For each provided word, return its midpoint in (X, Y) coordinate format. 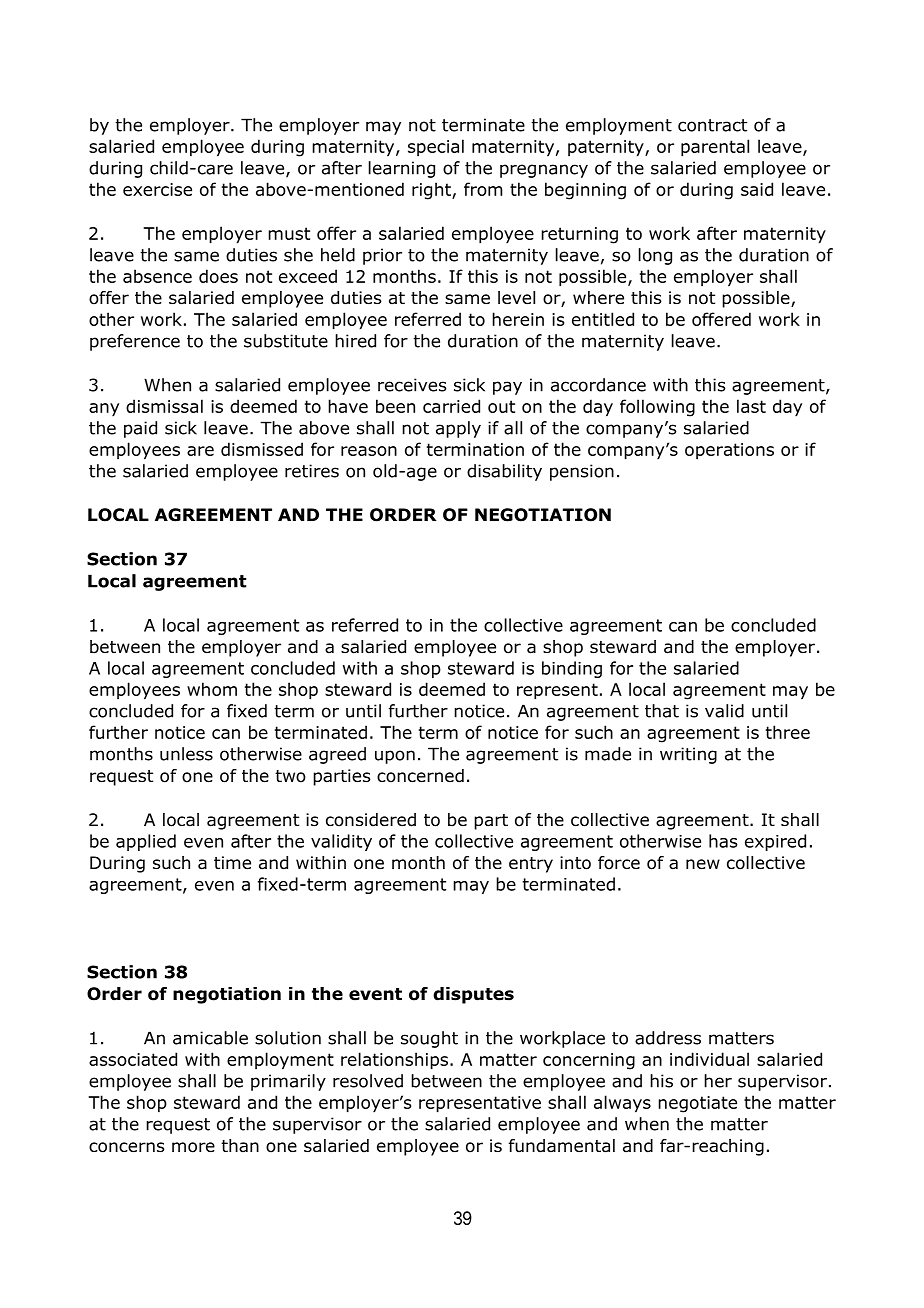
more (193, 1147)
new (703, 864)
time (232, 863)
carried (451, 406)
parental (715, 148)
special (436, 147)
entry (531, 865)
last (751, 406)
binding (572, 669)
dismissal (164, 406)
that (662, 711)
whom (212, 689)
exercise (157, 189)
